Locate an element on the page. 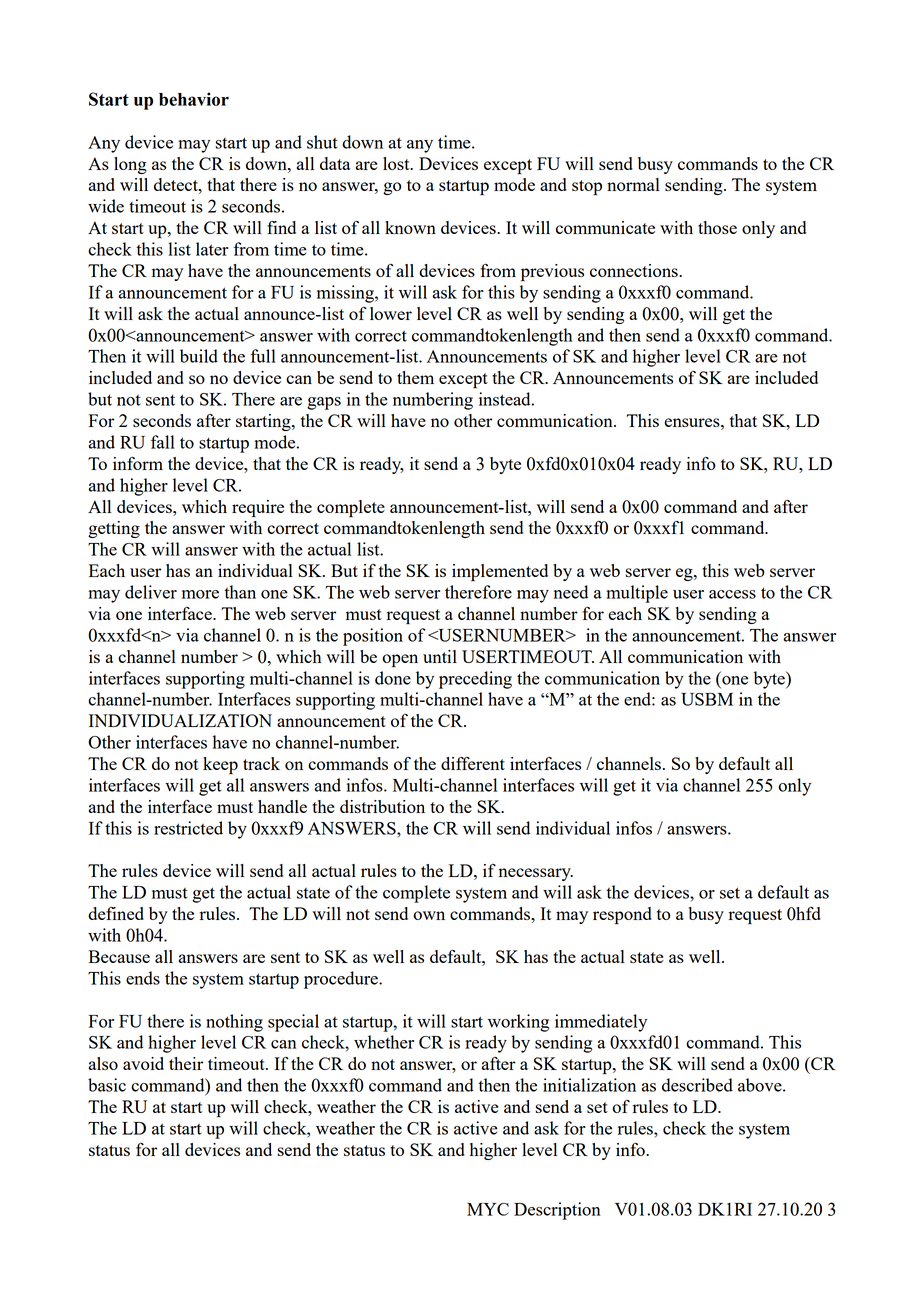 This page has width=924, height=1308. normal is located at coordinates (633, 184).
